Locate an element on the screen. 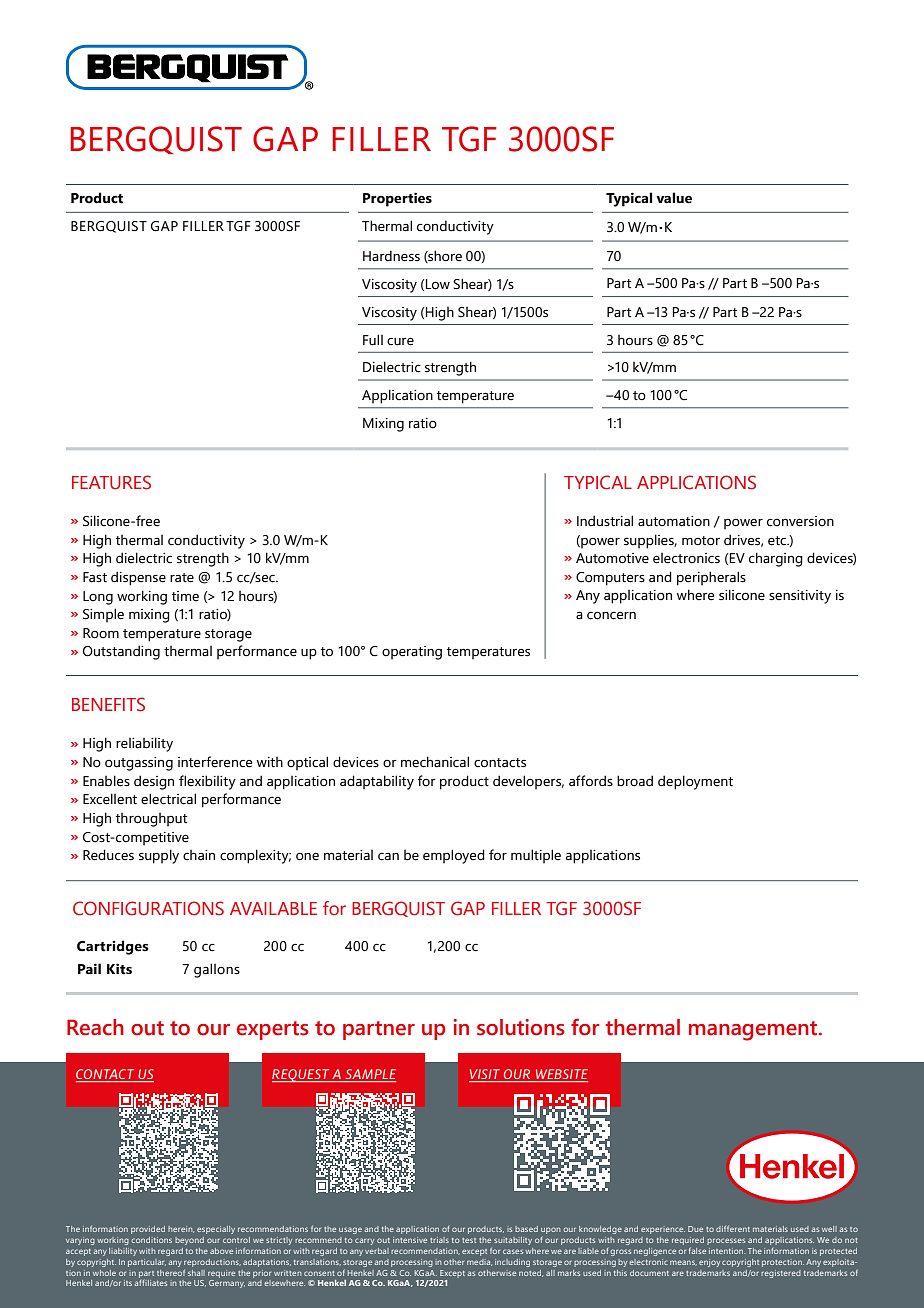  Hardness is located at coordinates (391, 256).
